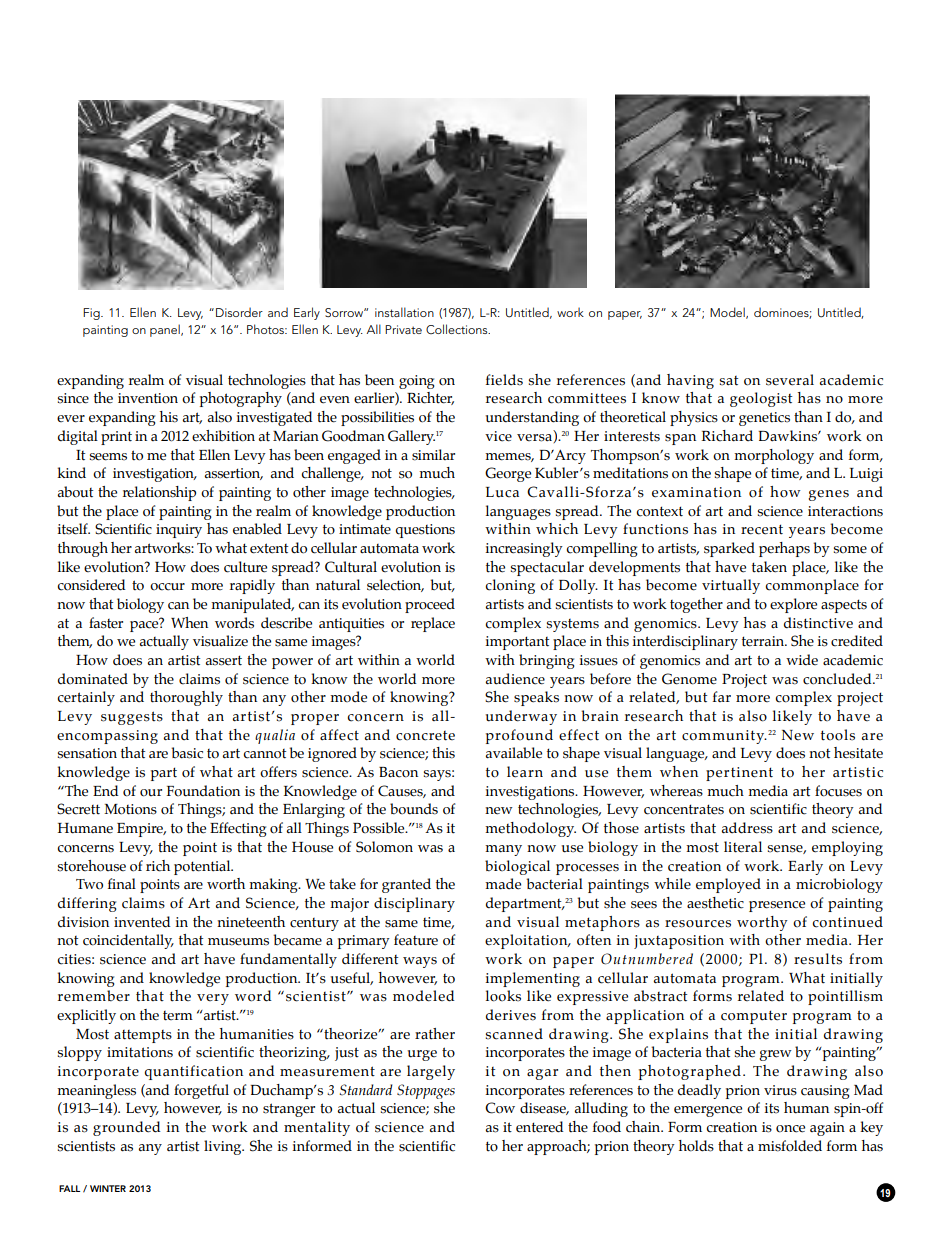  What do you see at coordinates (458, 329) in the page?
I see `Collections` at bounding box center [458, 329].
